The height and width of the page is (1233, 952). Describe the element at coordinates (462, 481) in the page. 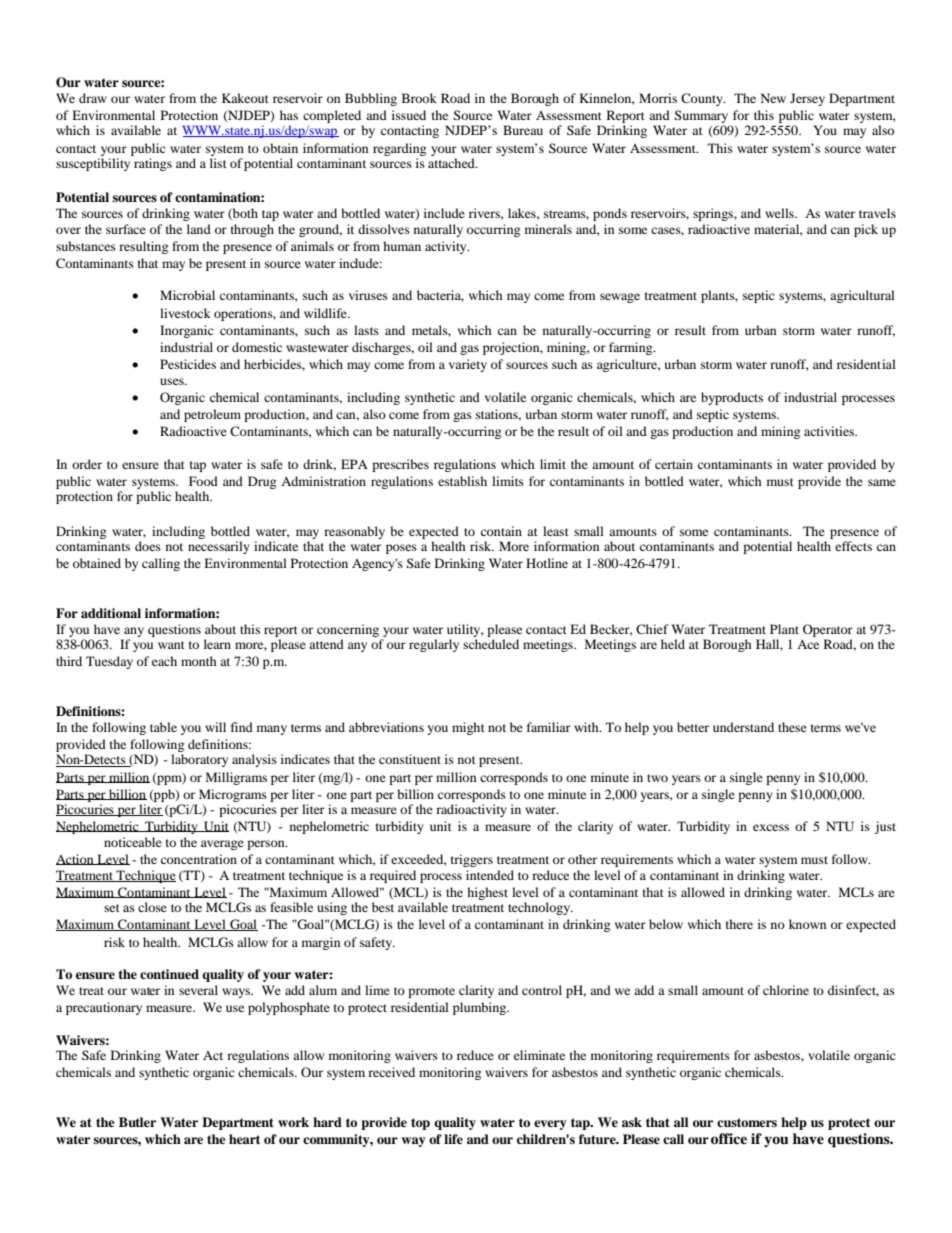

I see `establish` at that location.
